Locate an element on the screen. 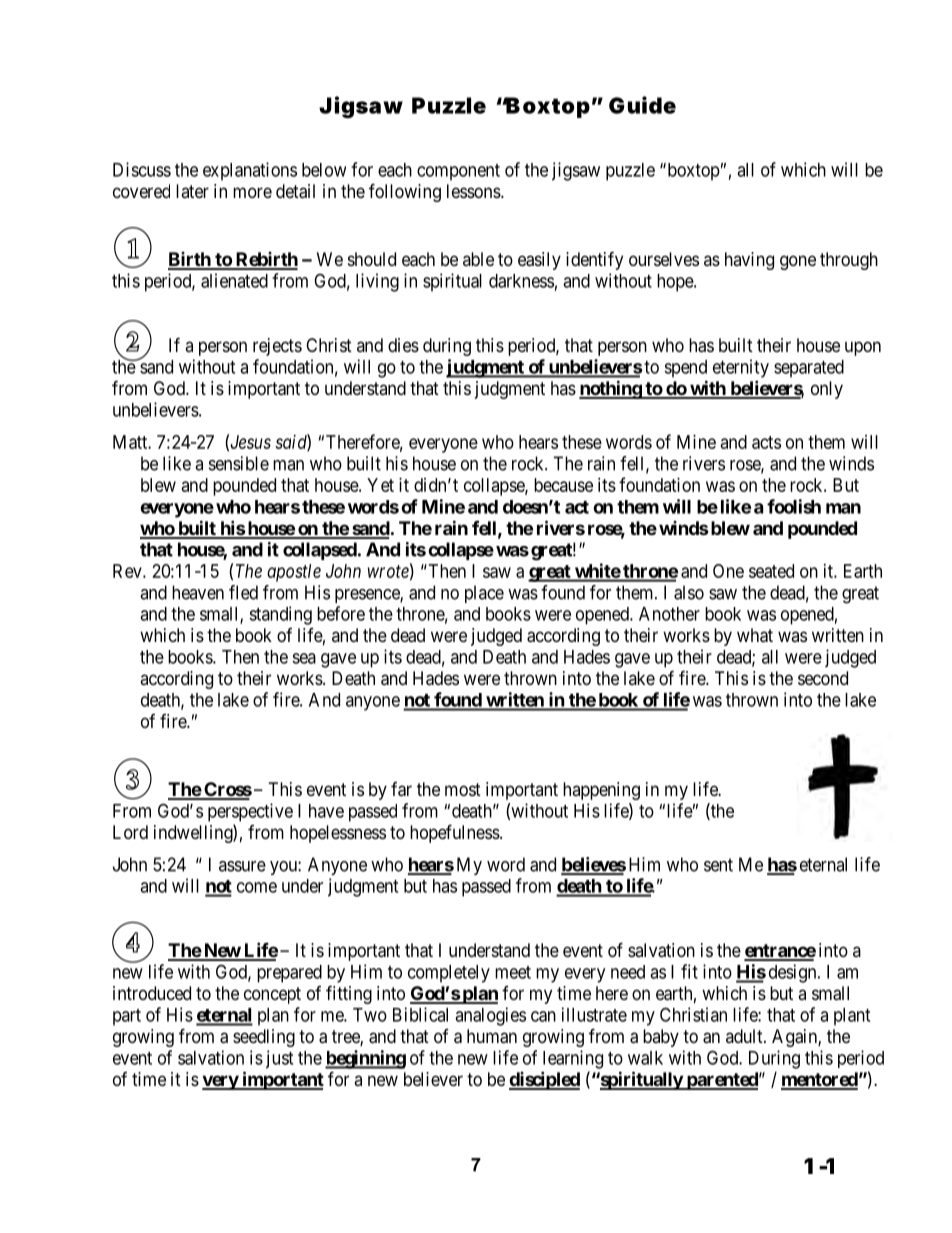  seated is located at coordinates (771, 571).
